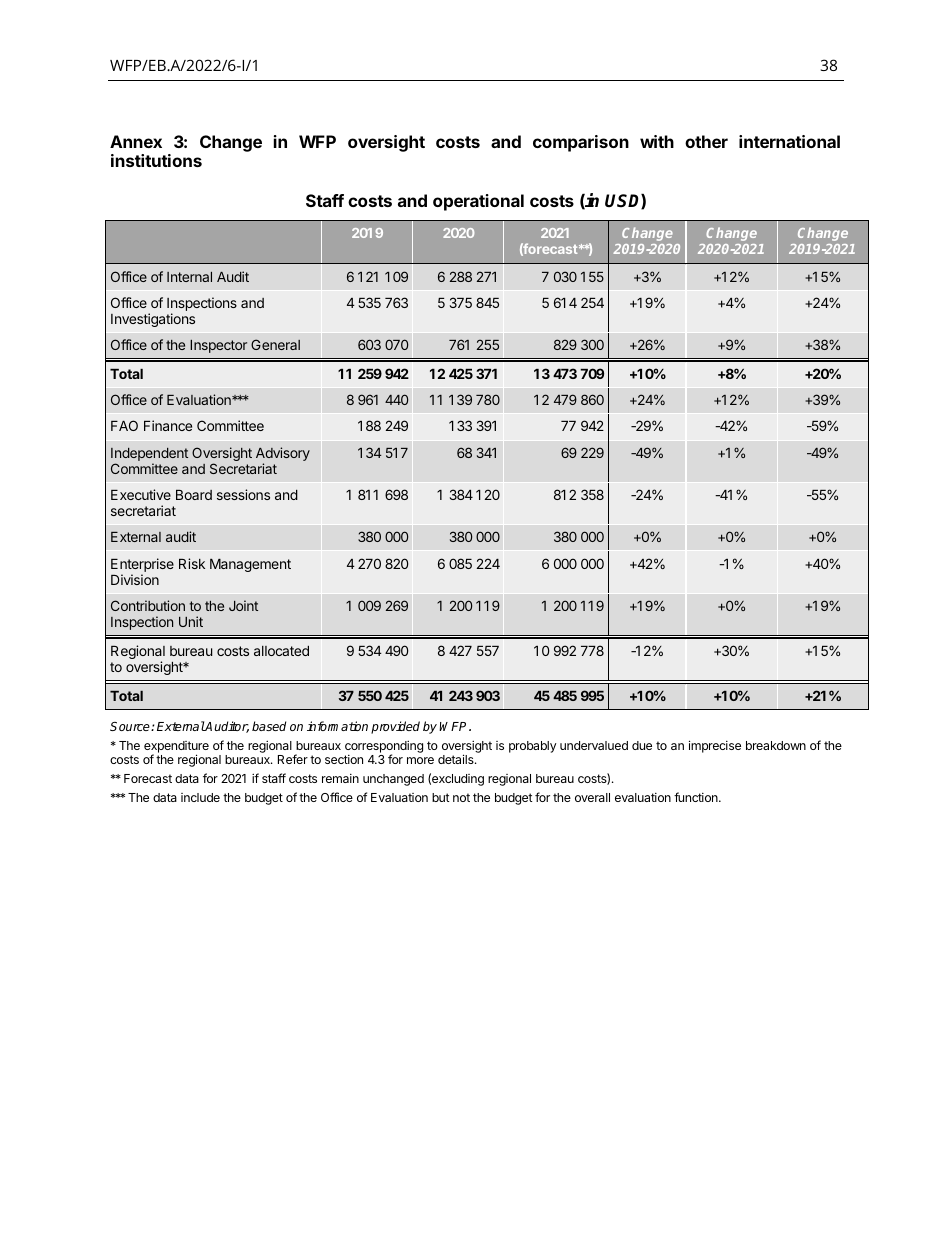 The width and height of the screenshot is (952, 1233). Describe the element at coordinates (457, 759) in the screenshot. I see `details` at that location.
